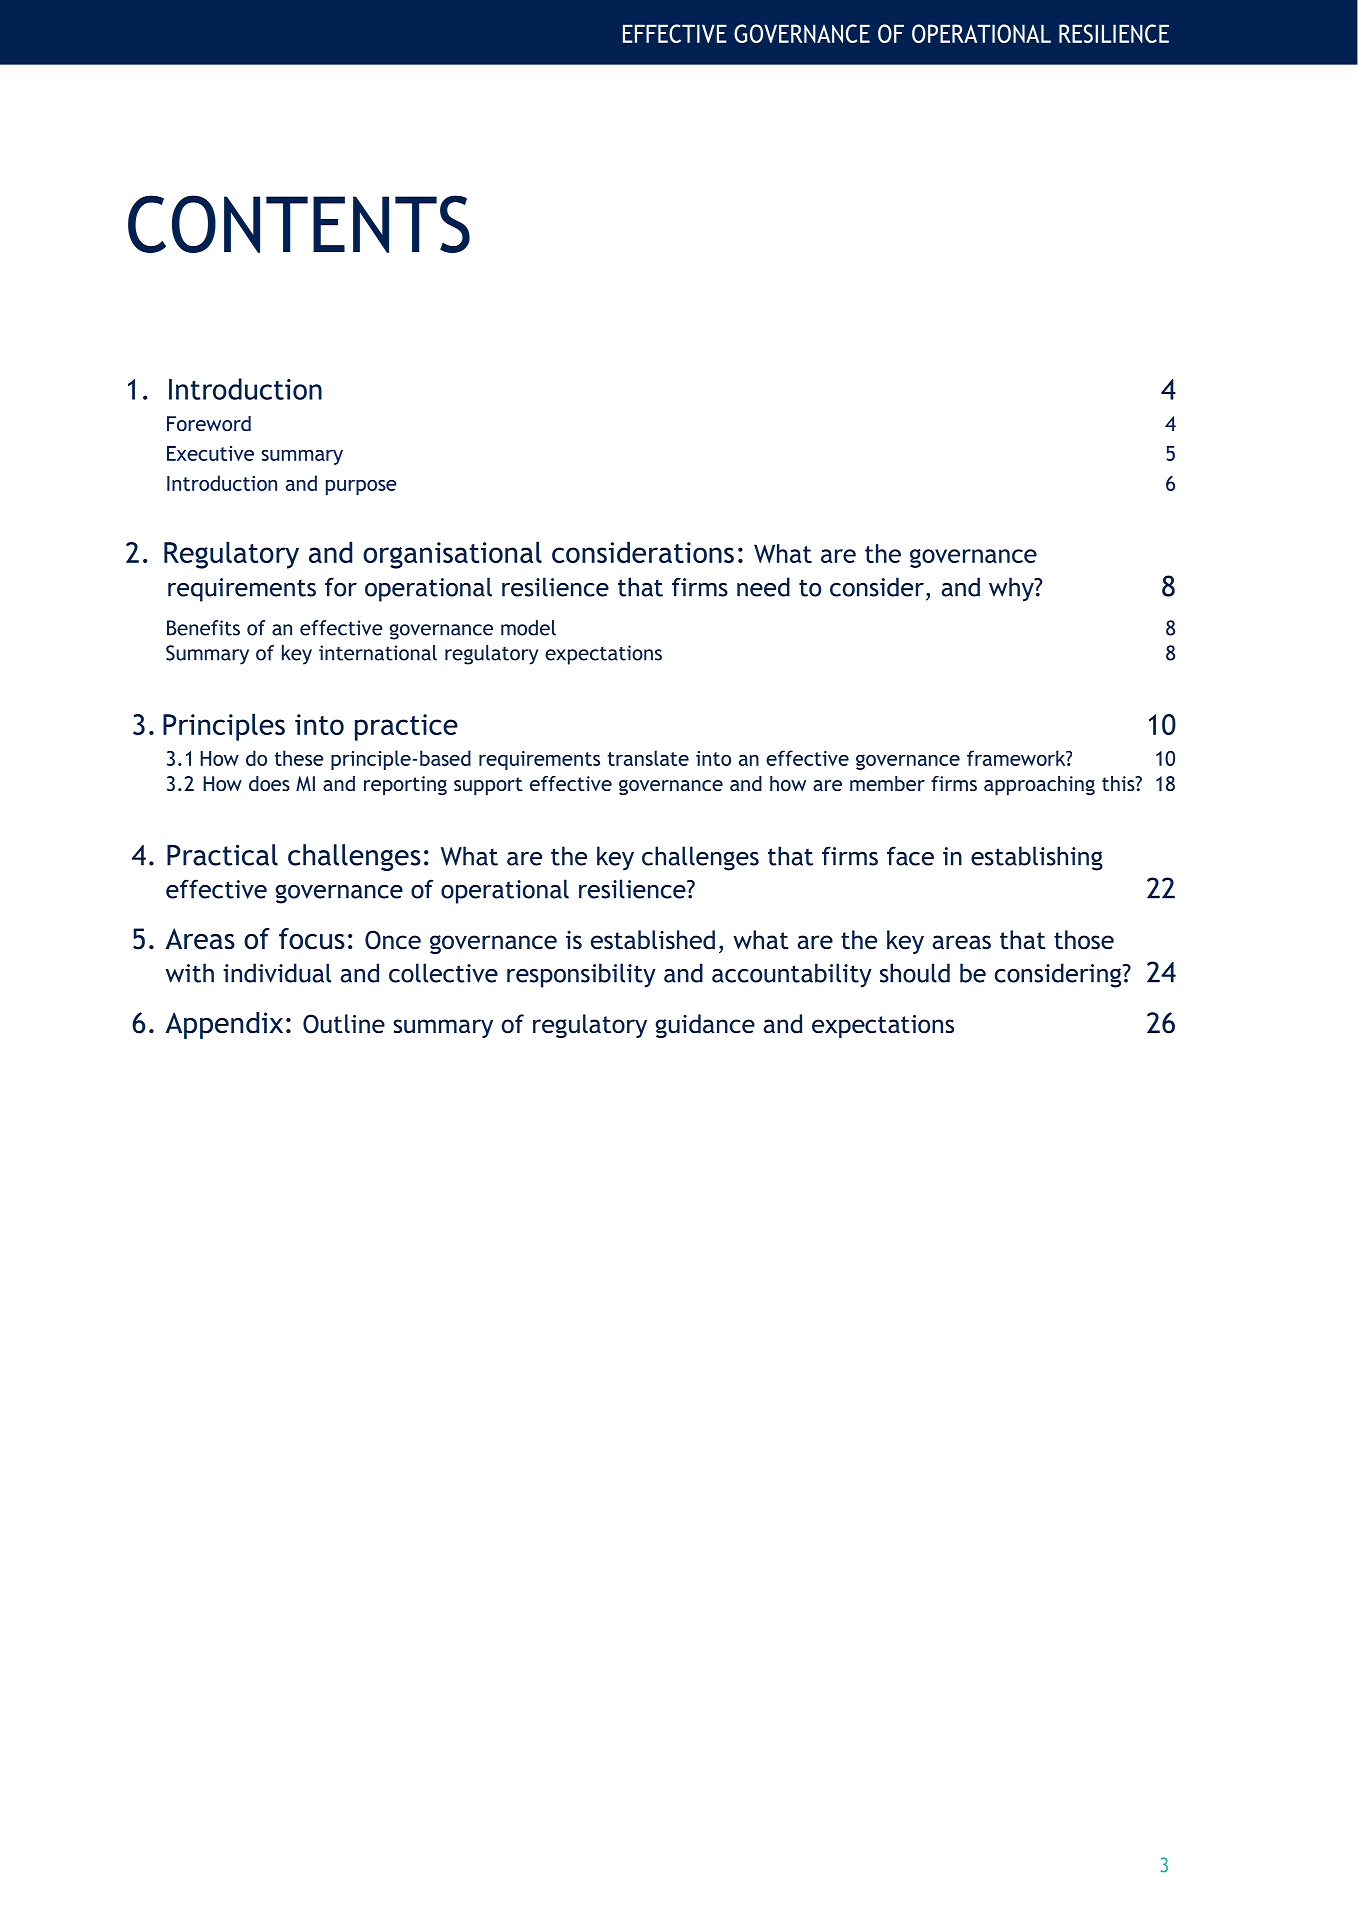  What do you see at coordinates (528, 628) in the screenshot?
I see `model` at bounding box center [528, 628].
